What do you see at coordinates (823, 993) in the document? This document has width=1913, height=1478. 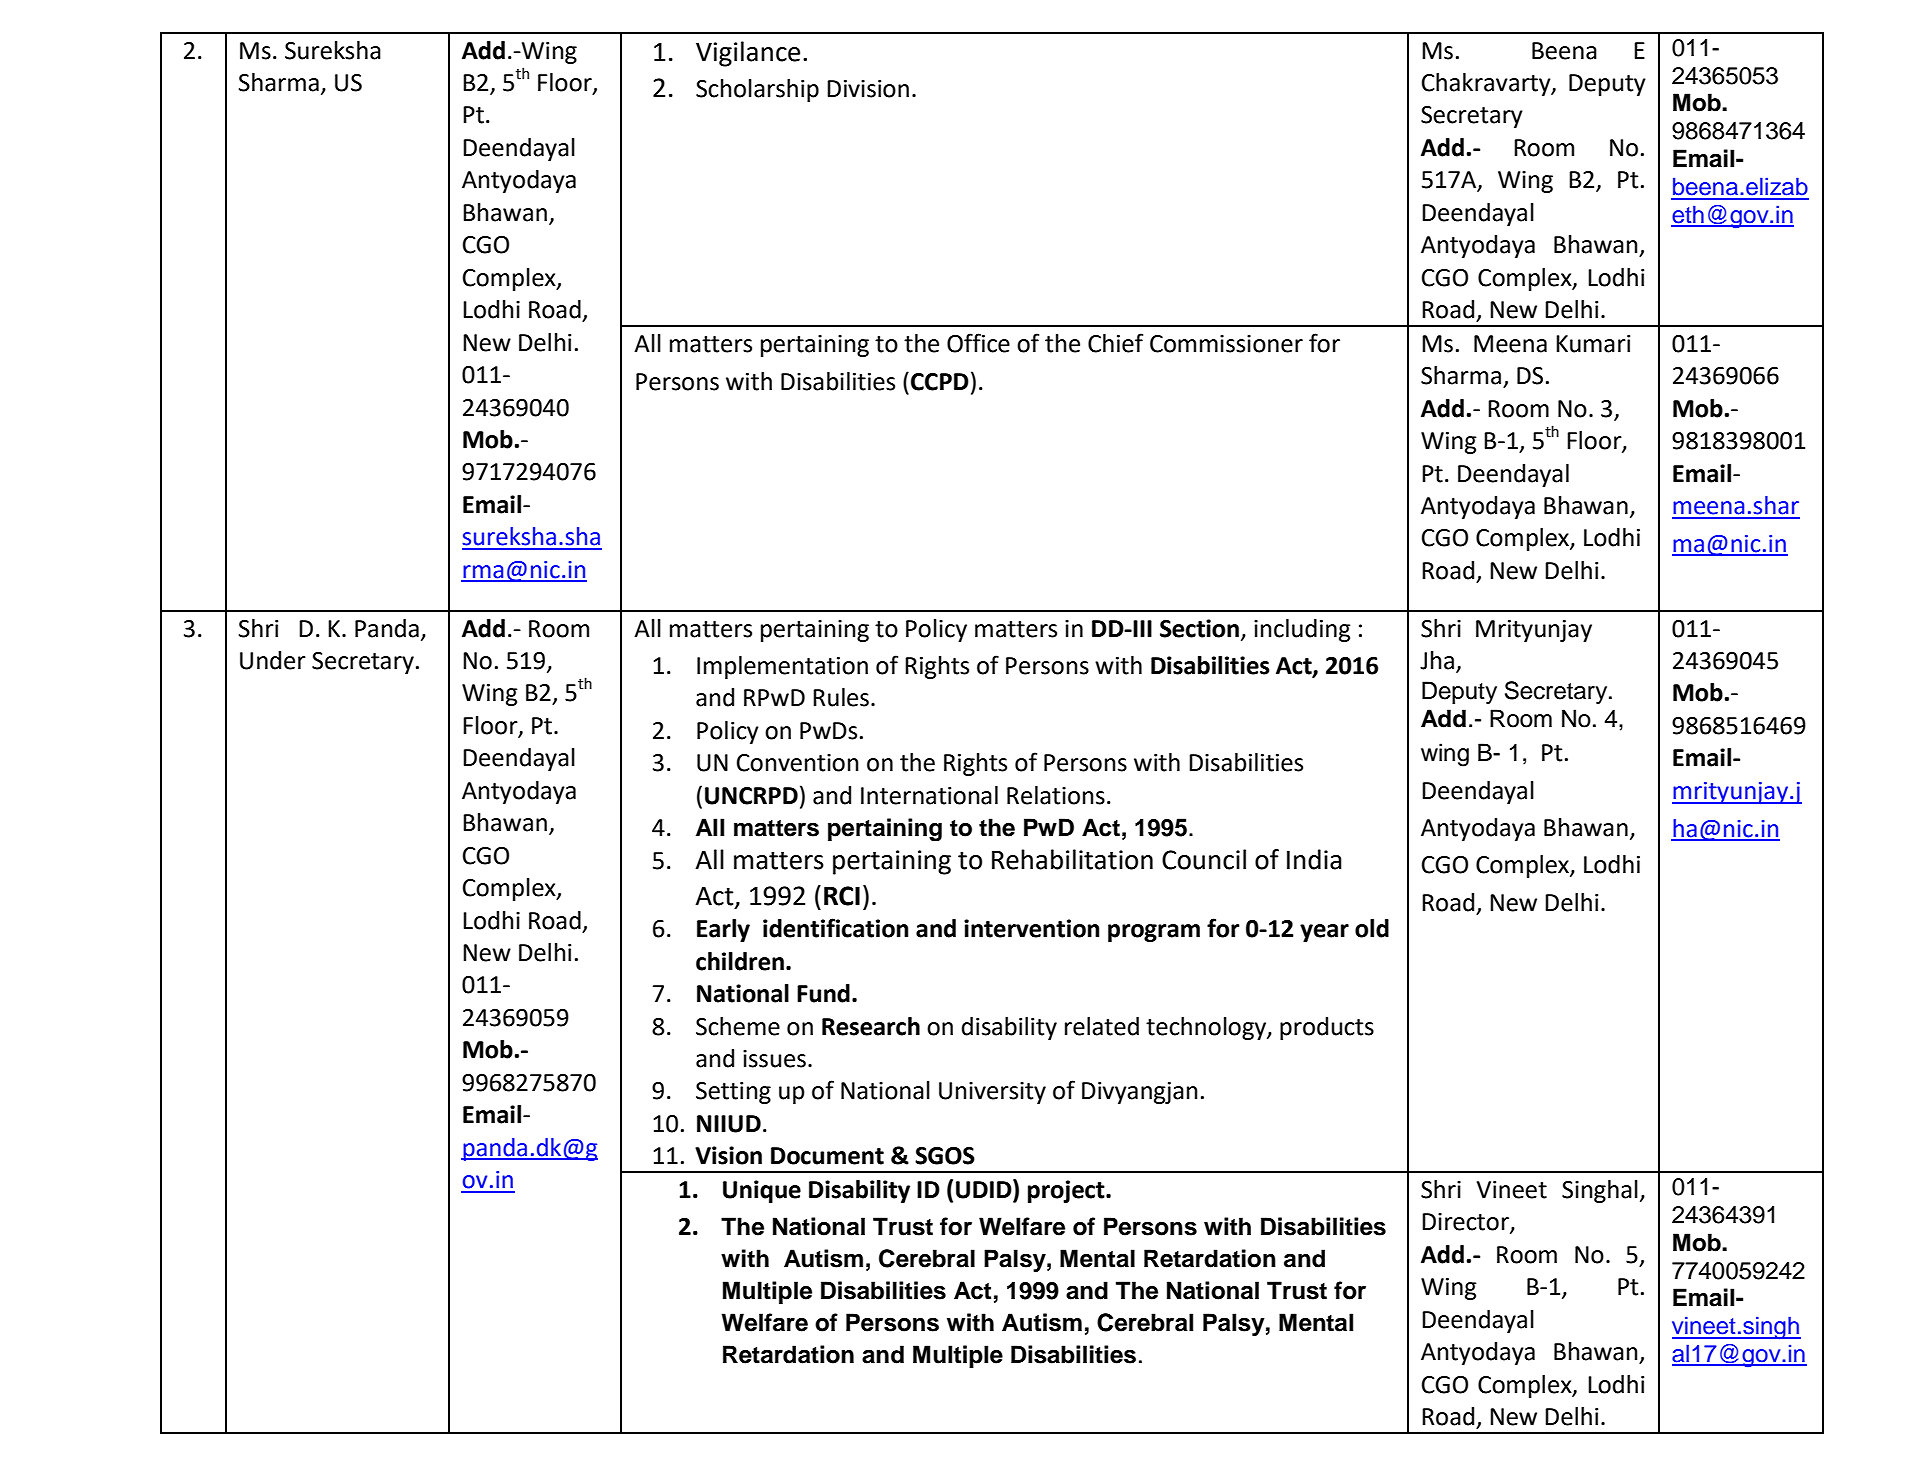 I see `Fund` at bounding box center [823, 993].
